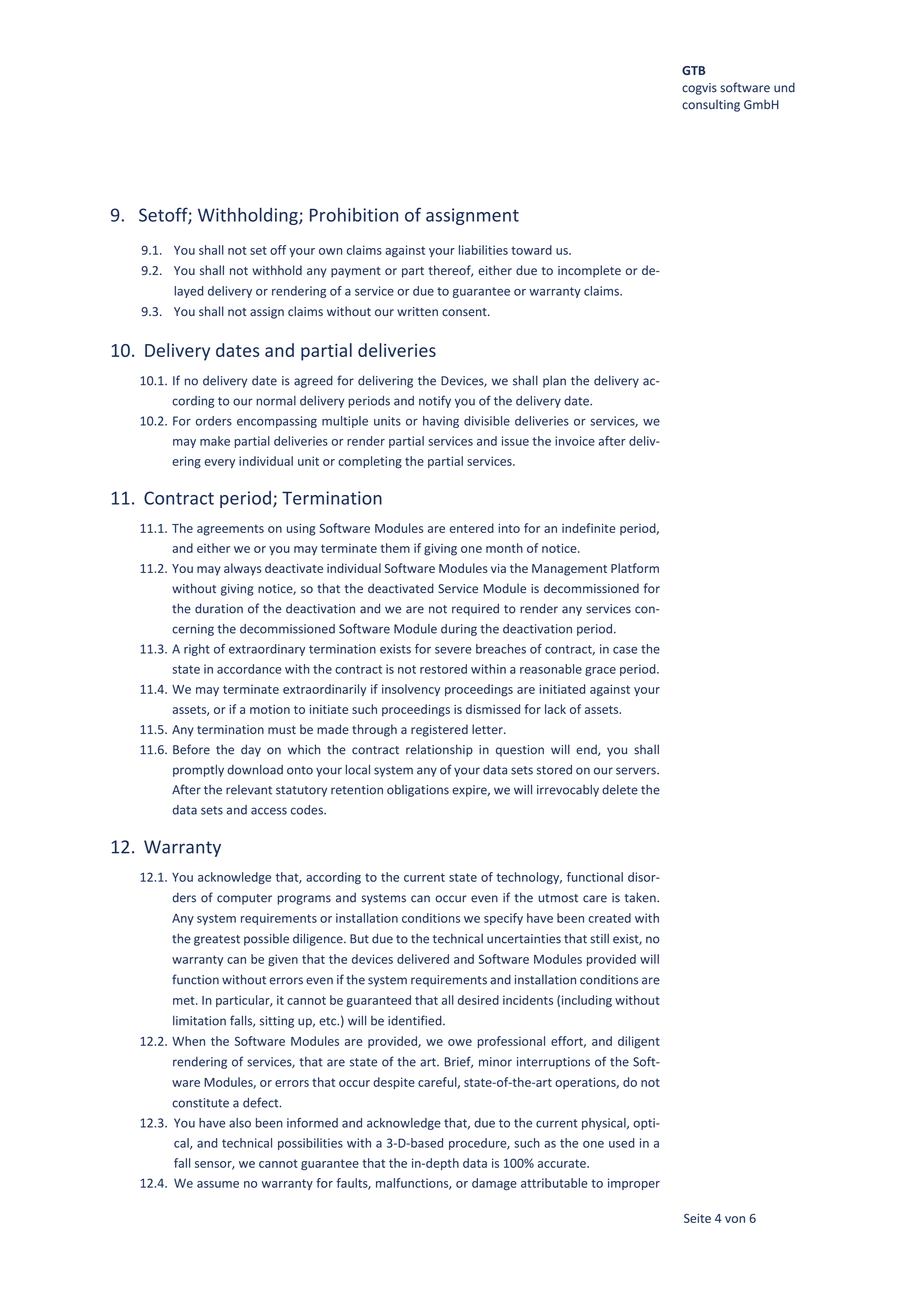 The width and height of the page is (924, 1308). Describe the element at coordinates (267, 650) in the page. I see `extraordinary` at that location.
